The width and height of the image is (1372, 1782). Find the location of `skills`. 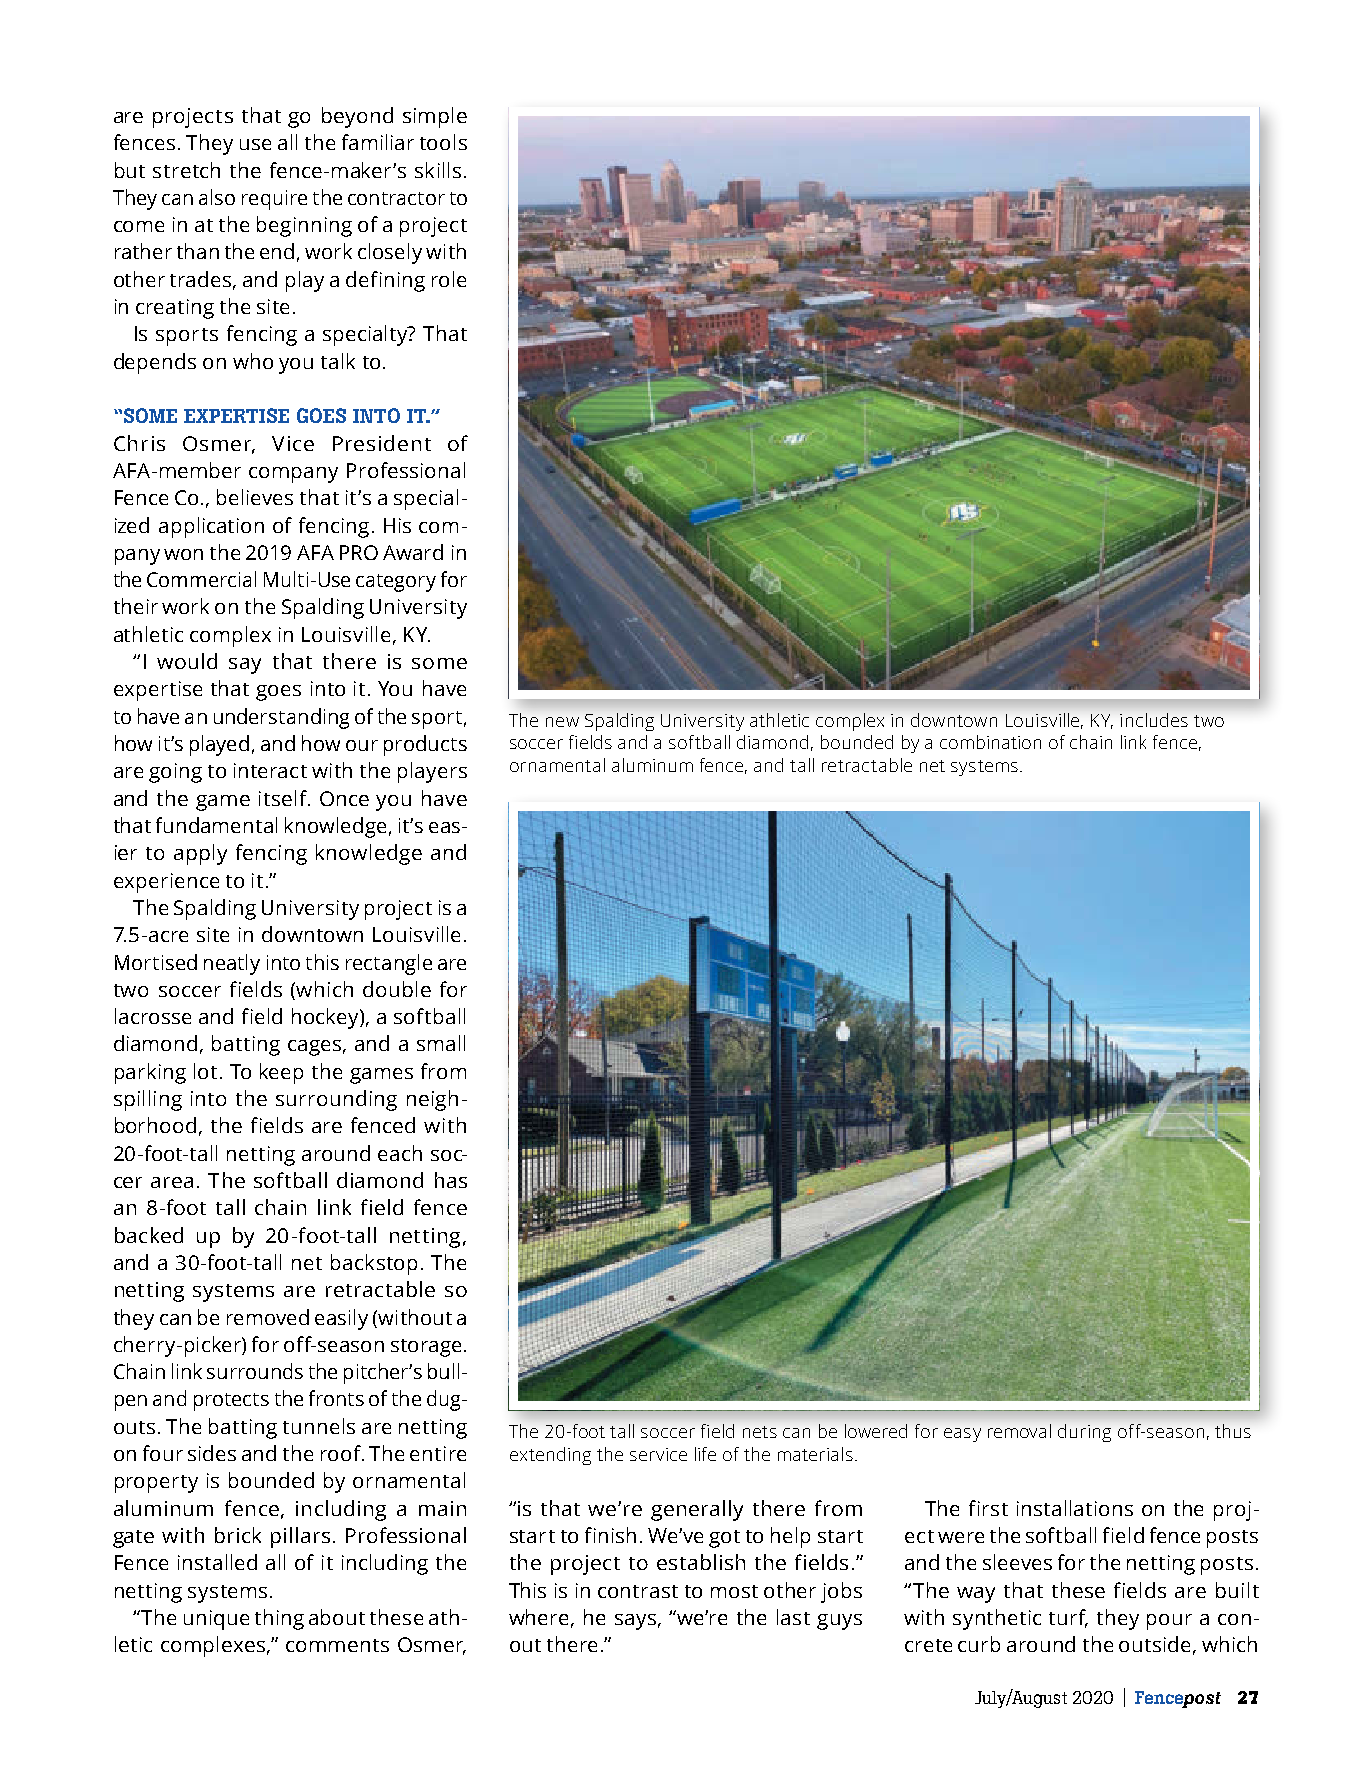

skills is located at coordinates (438, 170).
